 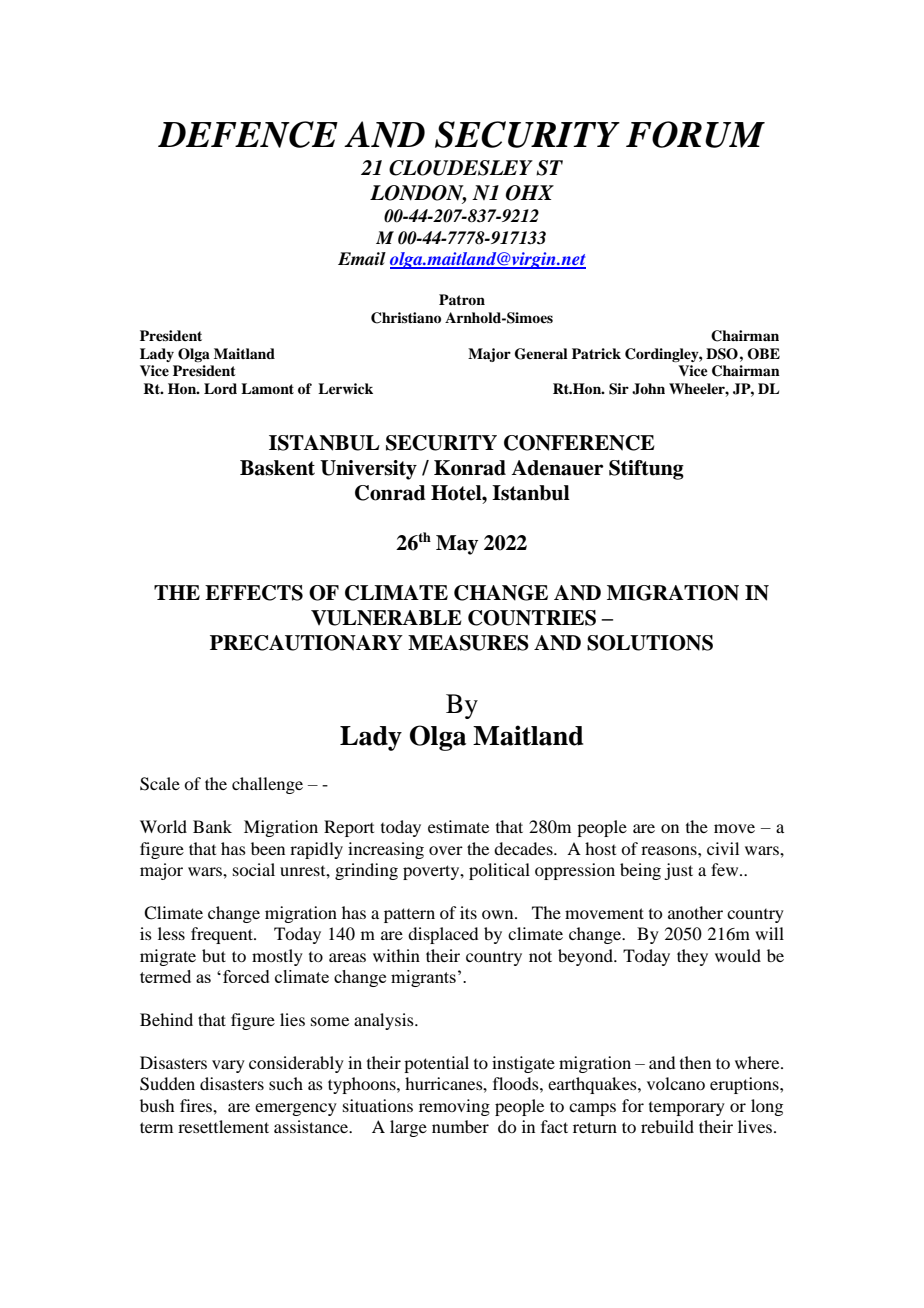 What do you see at coordinates (220, 388) in the image?
I see `Lord` at bounding box center [220, 388].
